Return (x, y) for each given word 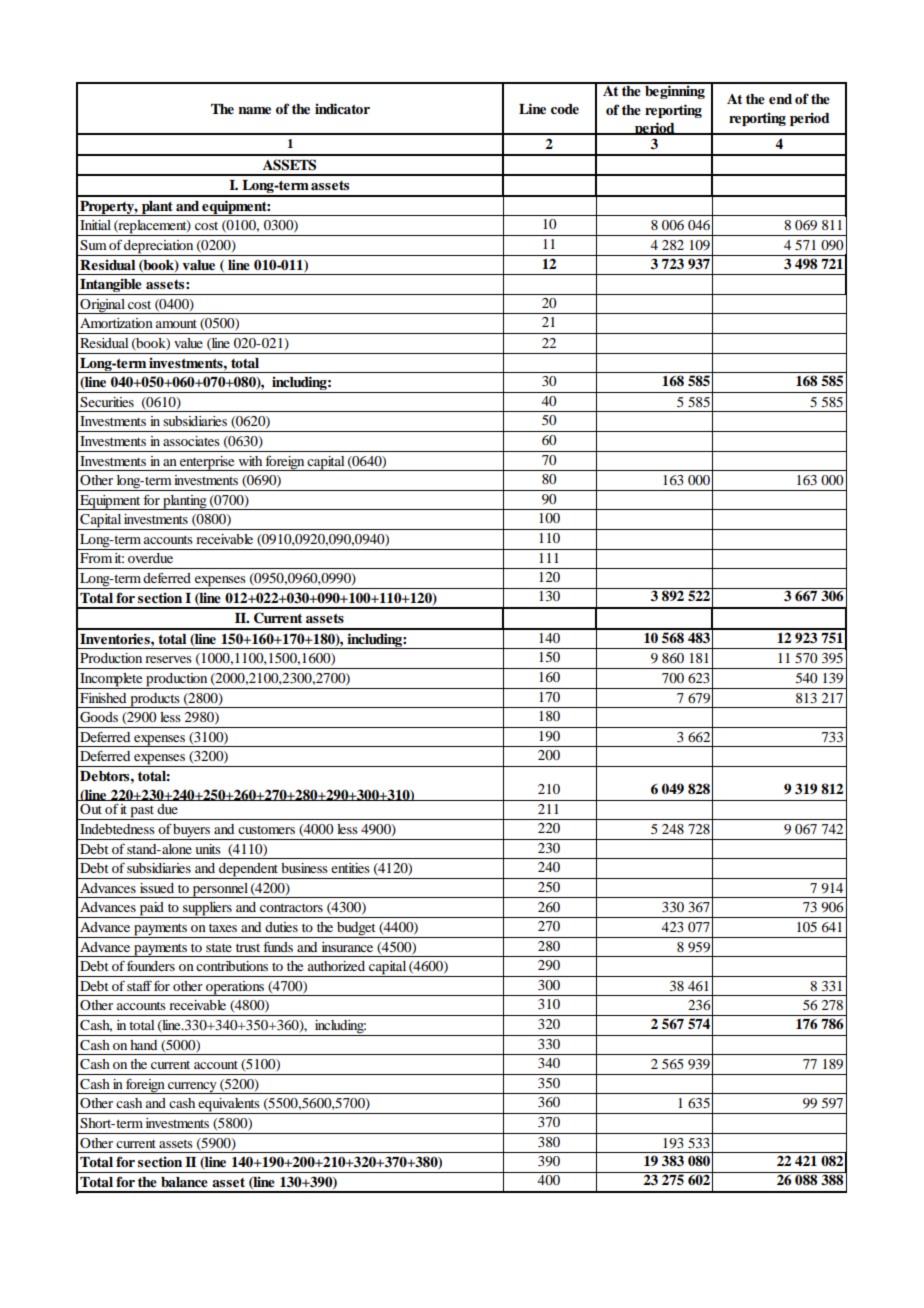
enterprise (207, 463)
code (565, 109)
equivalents (229, 1106)
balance (184, 1182)
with (250, 461)
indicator (342, 108)
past (142, 813)
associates (191, 441)
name (254, 110)
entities (350, 868)
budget (356, 930)
